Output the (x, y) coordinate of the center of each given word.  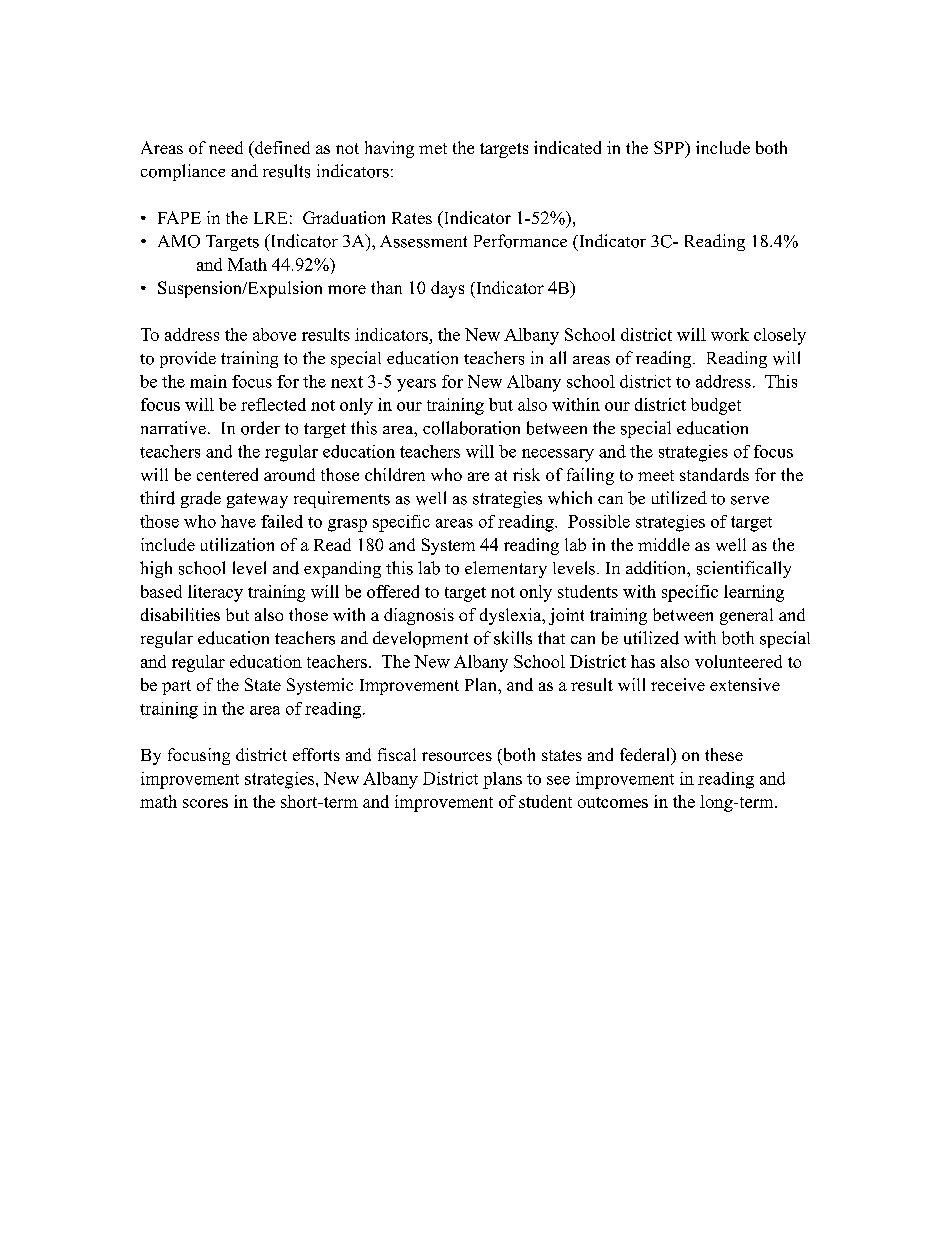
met (433, 148)
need (226, 147)
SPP (670, 147)
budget (716, 406)
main (208, 381)
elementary (506, 569)
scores (205, 803)
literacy (215, 593)
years (416, 385)
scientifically (744, 569)
